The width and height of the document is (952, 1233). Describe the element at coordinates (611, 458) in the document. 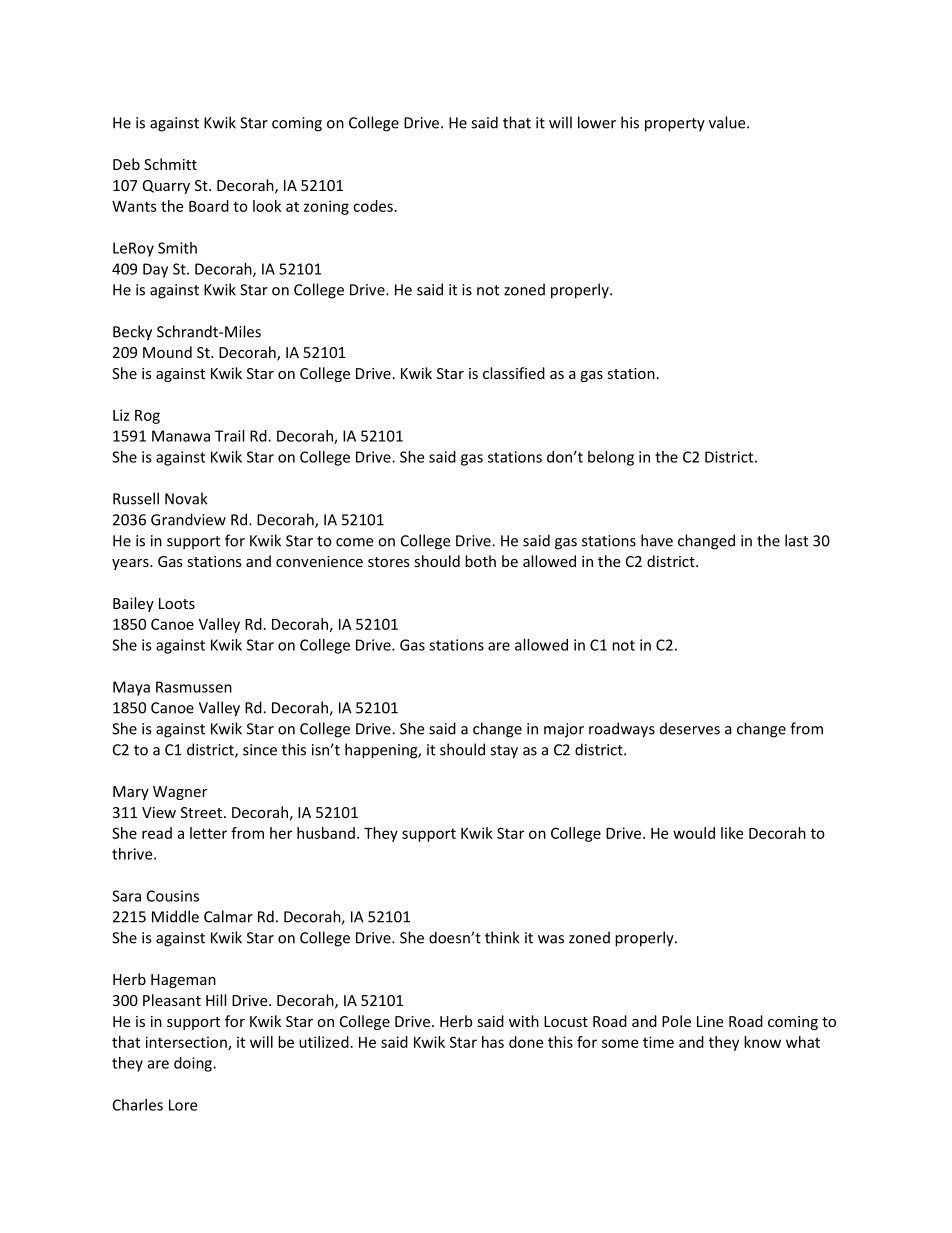

I see `belong` at that location.
